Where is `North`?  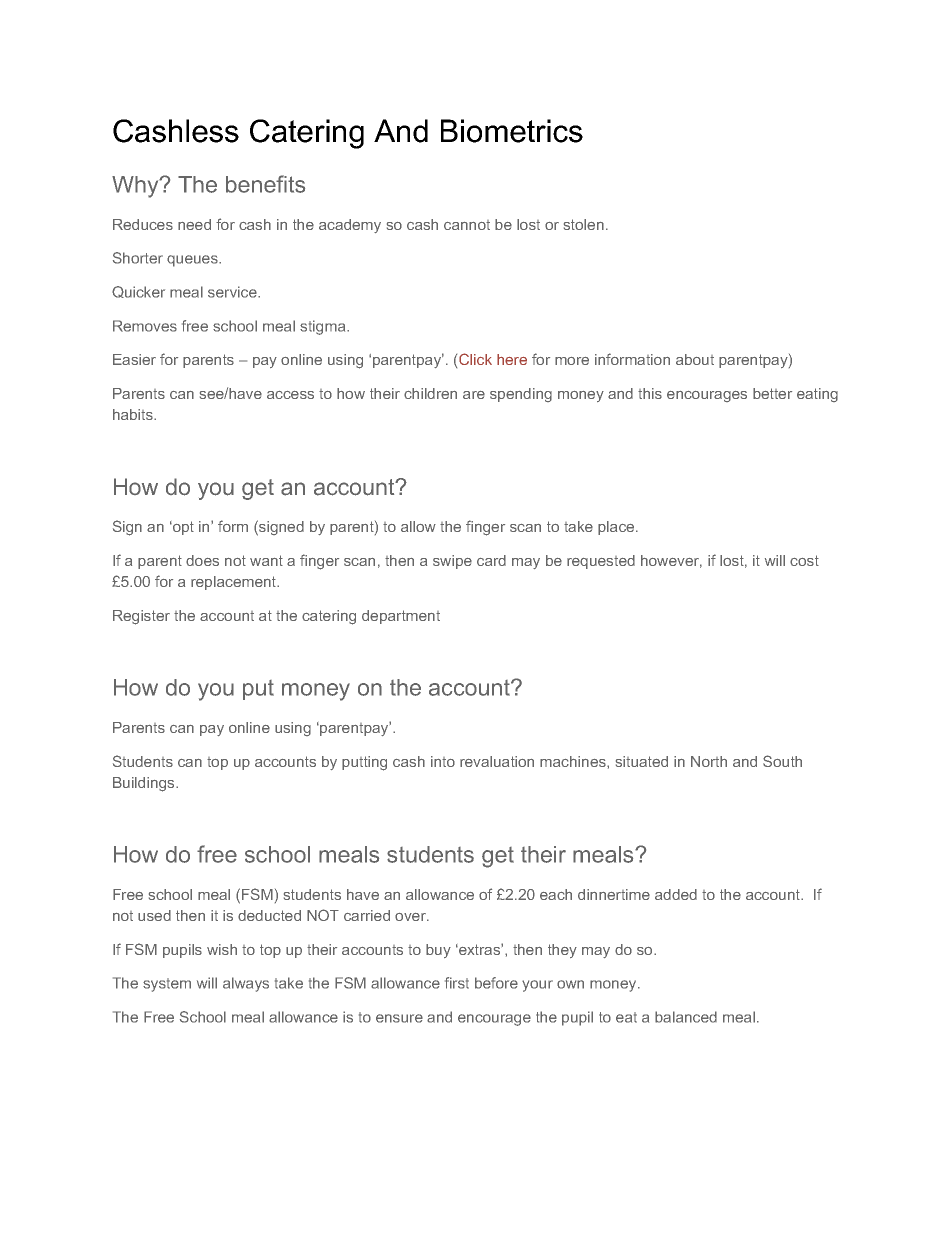 North is located at coordinates (709, 761).
